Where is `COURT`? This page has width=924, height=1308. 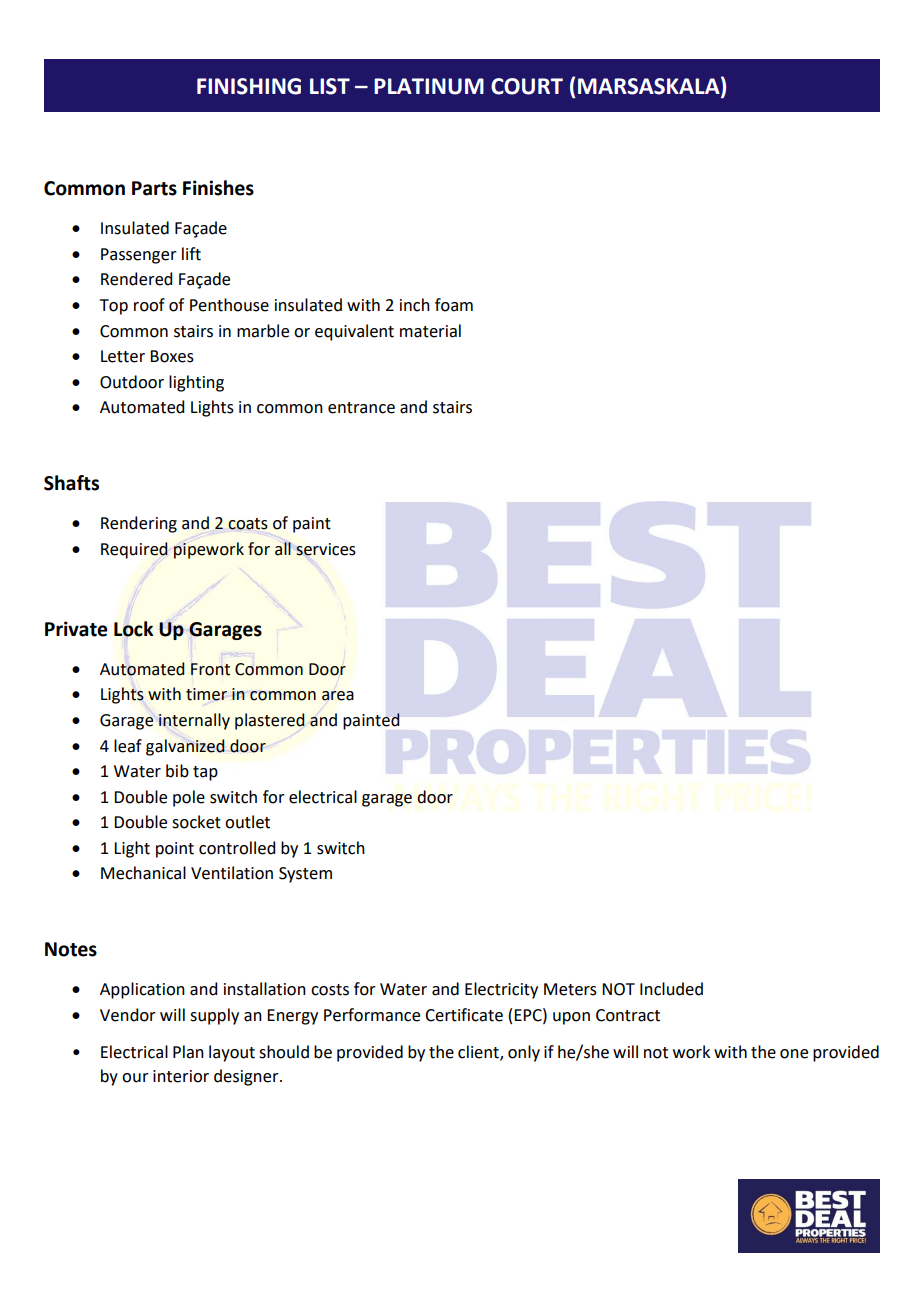
COURT is located at coordinates (527, 86).
